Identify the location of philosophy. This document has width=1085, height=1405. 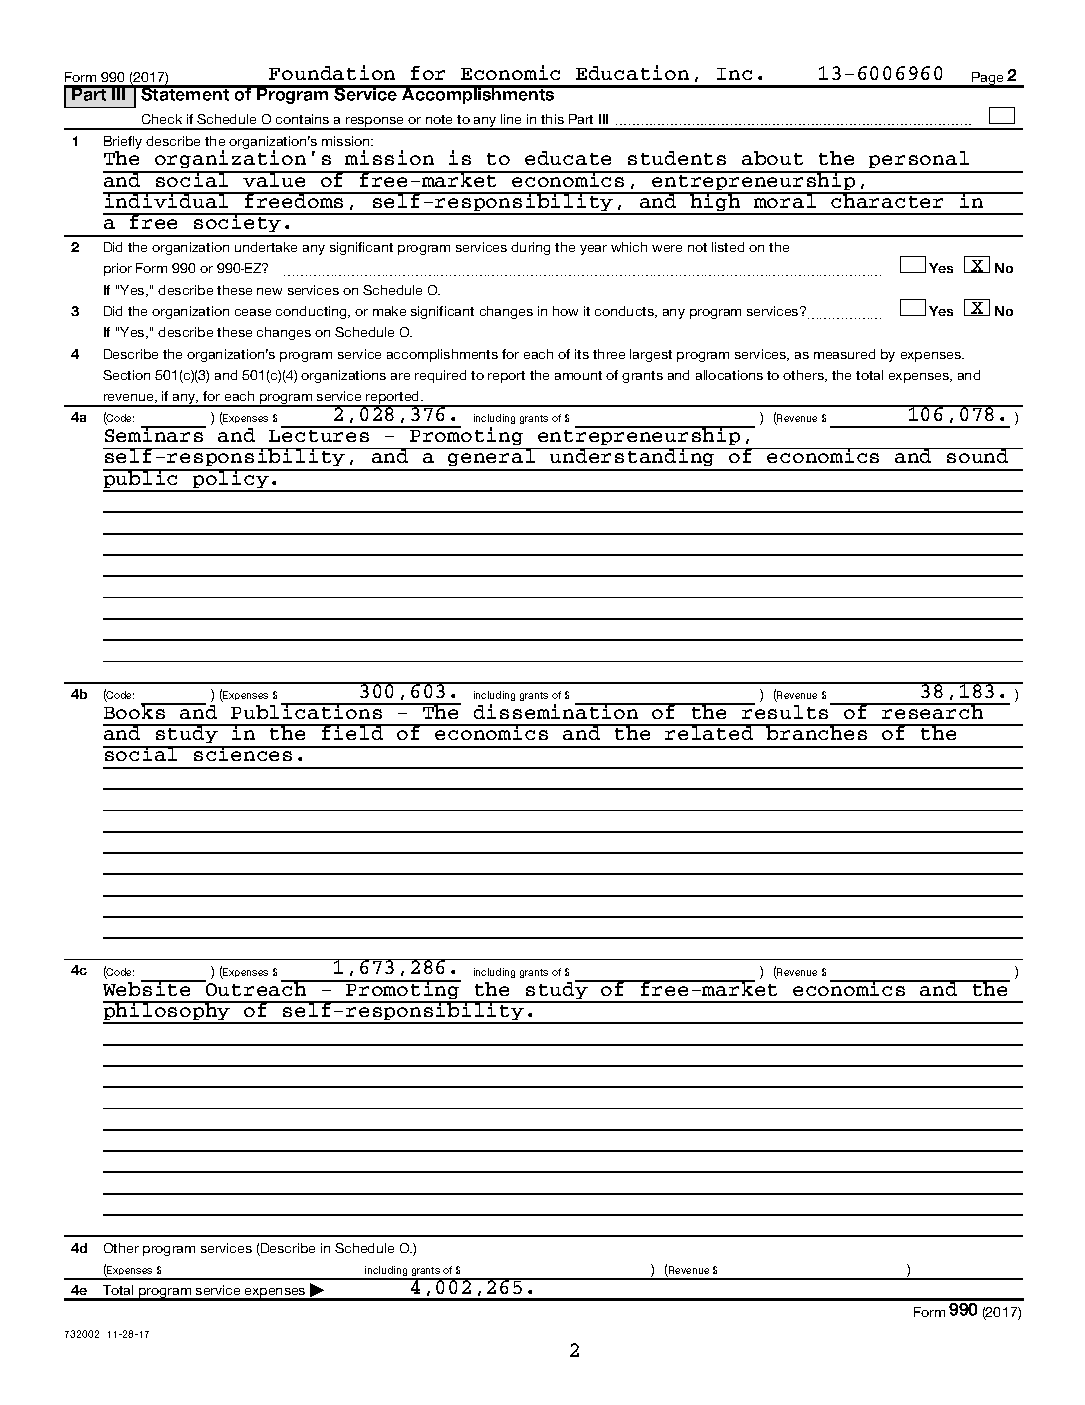
(168, 1012).
